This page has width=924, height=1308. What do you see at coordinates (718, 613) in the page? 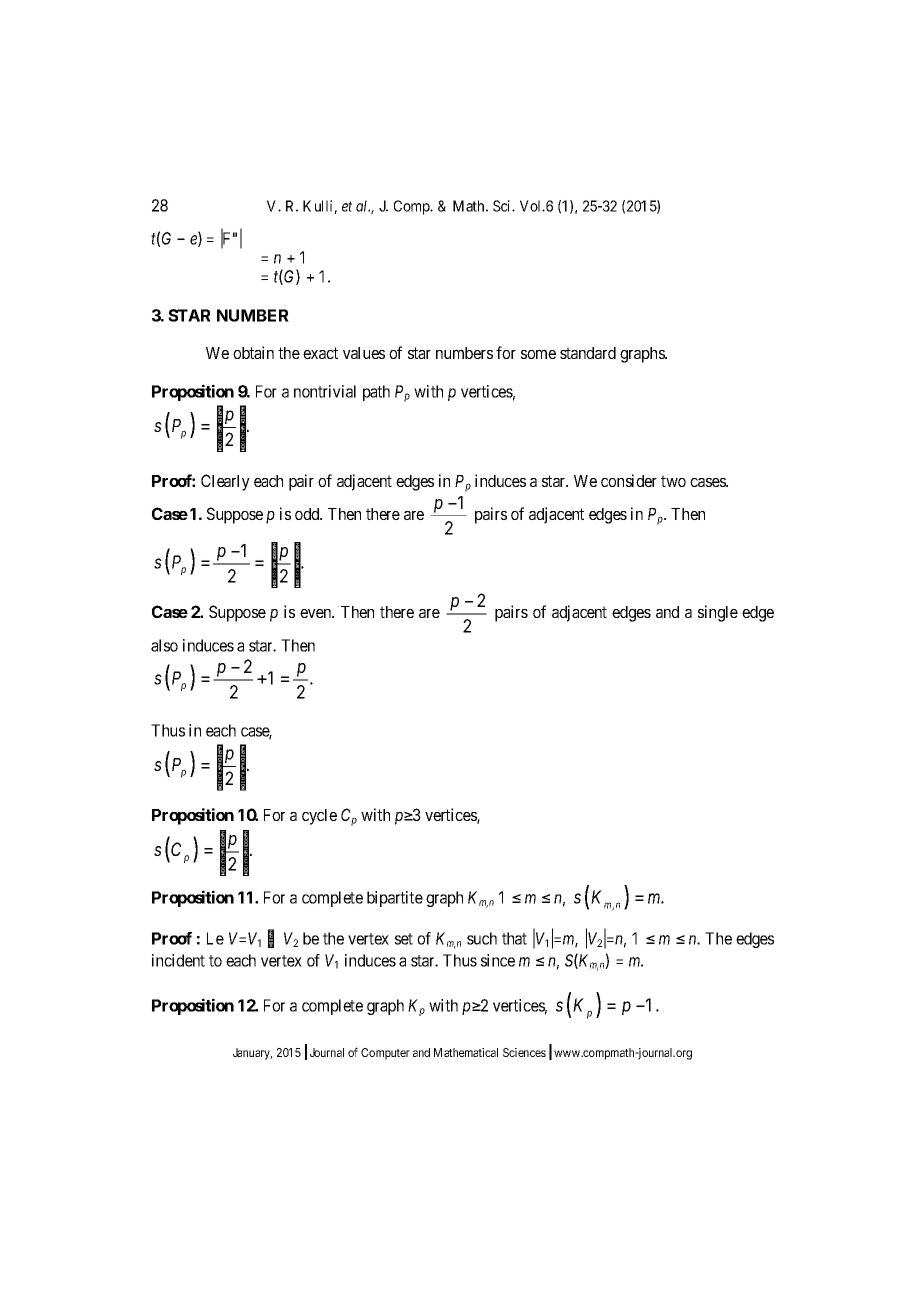
I see `single` at bounding box center [718, 613].
